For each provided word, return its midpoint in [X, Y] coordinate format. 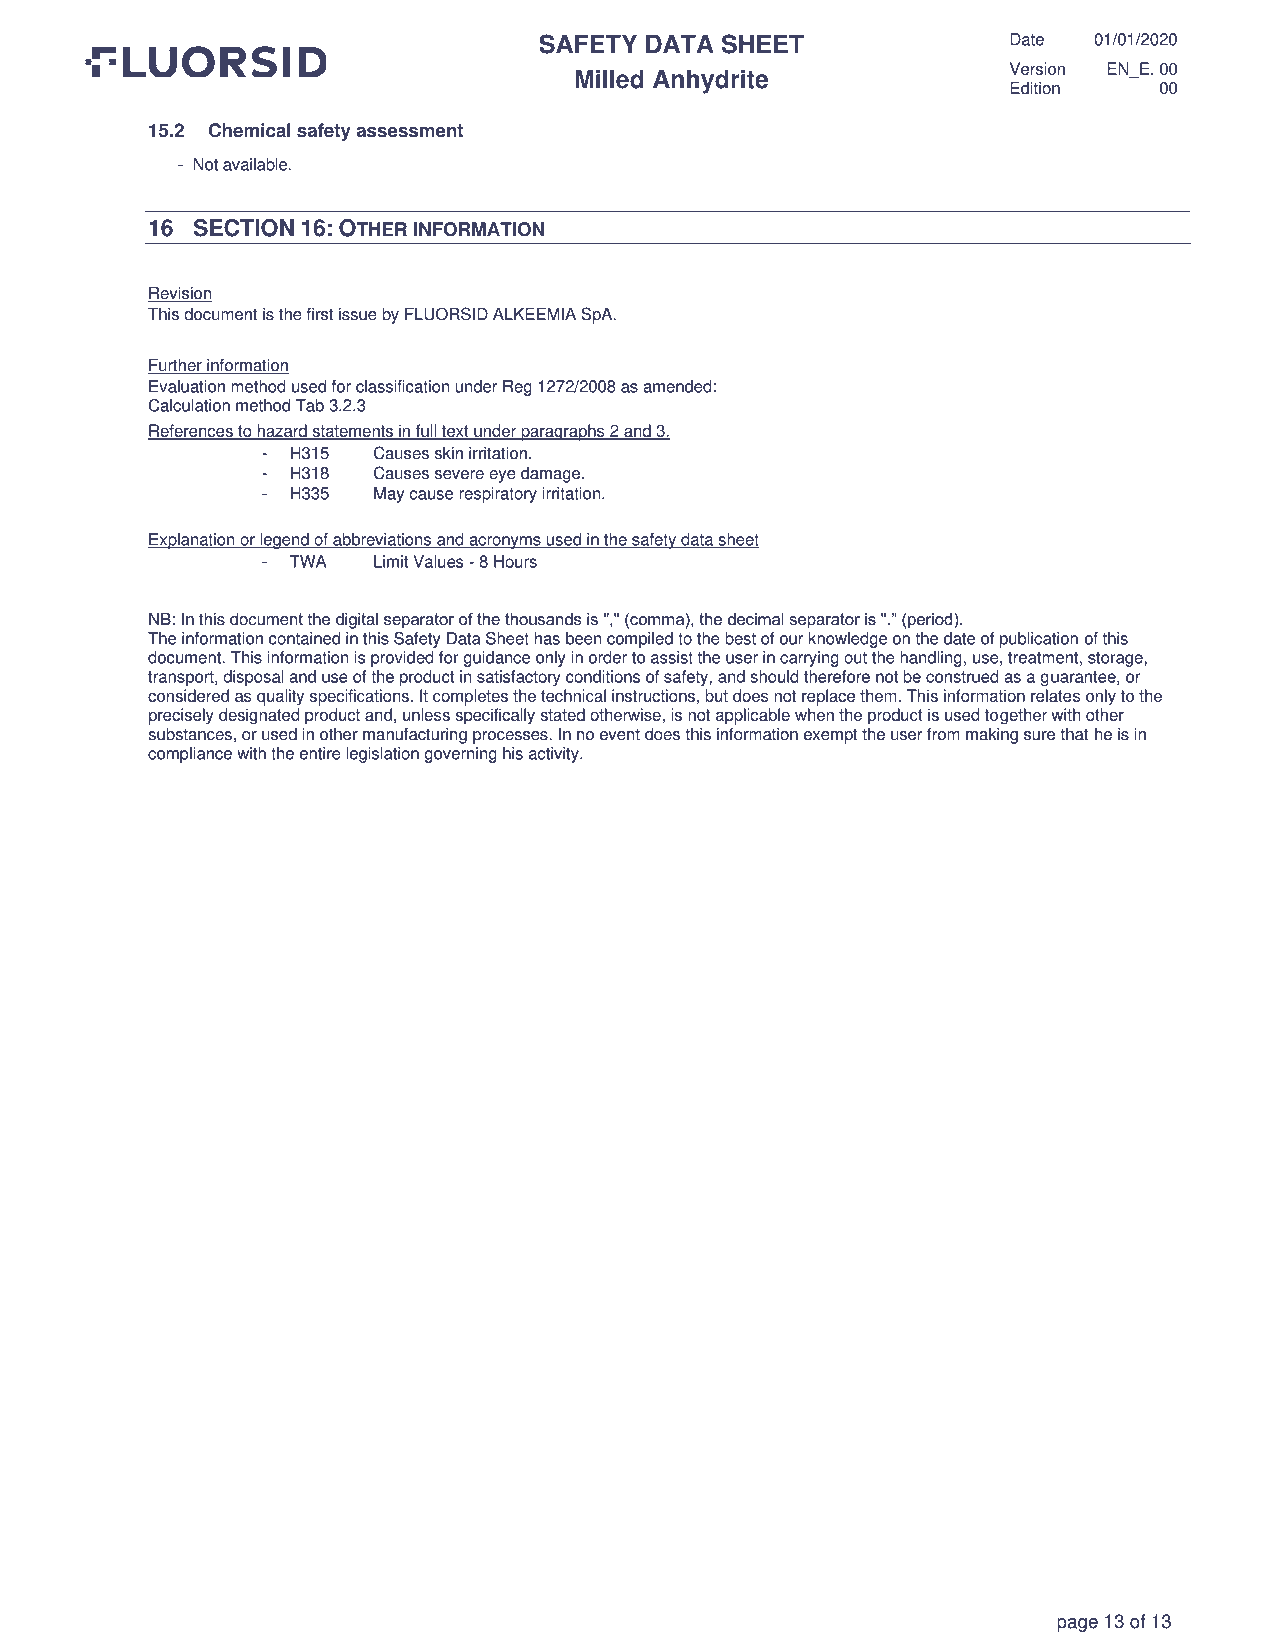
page [1078, 1625]
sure [1039, 736]
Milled [609, 79]
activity [555, 755]
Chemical [249, 130]
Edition [1035, 88]
